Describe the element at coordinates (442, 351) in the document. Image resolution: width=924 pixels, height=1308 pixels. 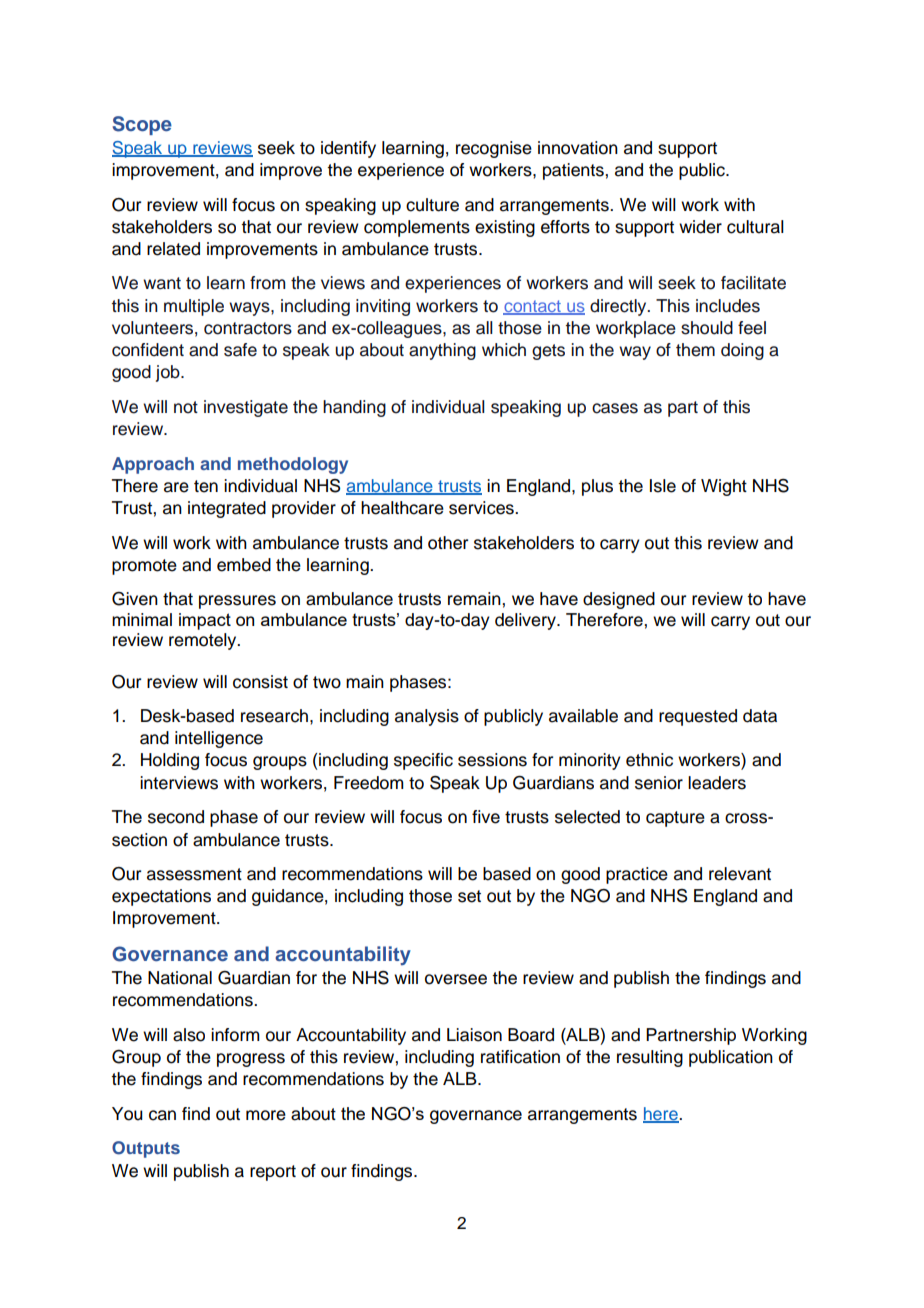
I see `anything` at that location.
